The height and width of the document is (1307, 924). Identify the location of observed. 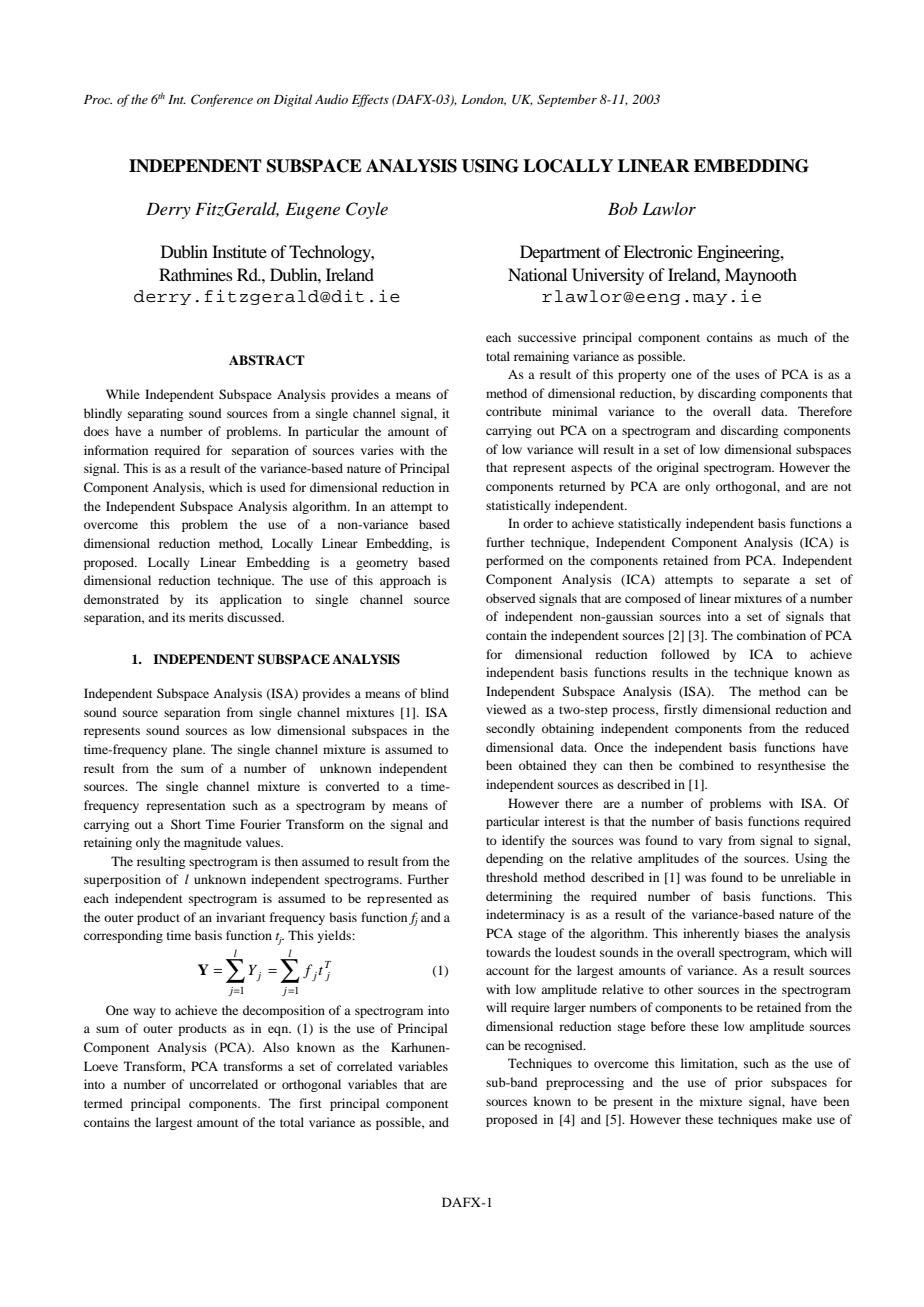
(511, 598).
